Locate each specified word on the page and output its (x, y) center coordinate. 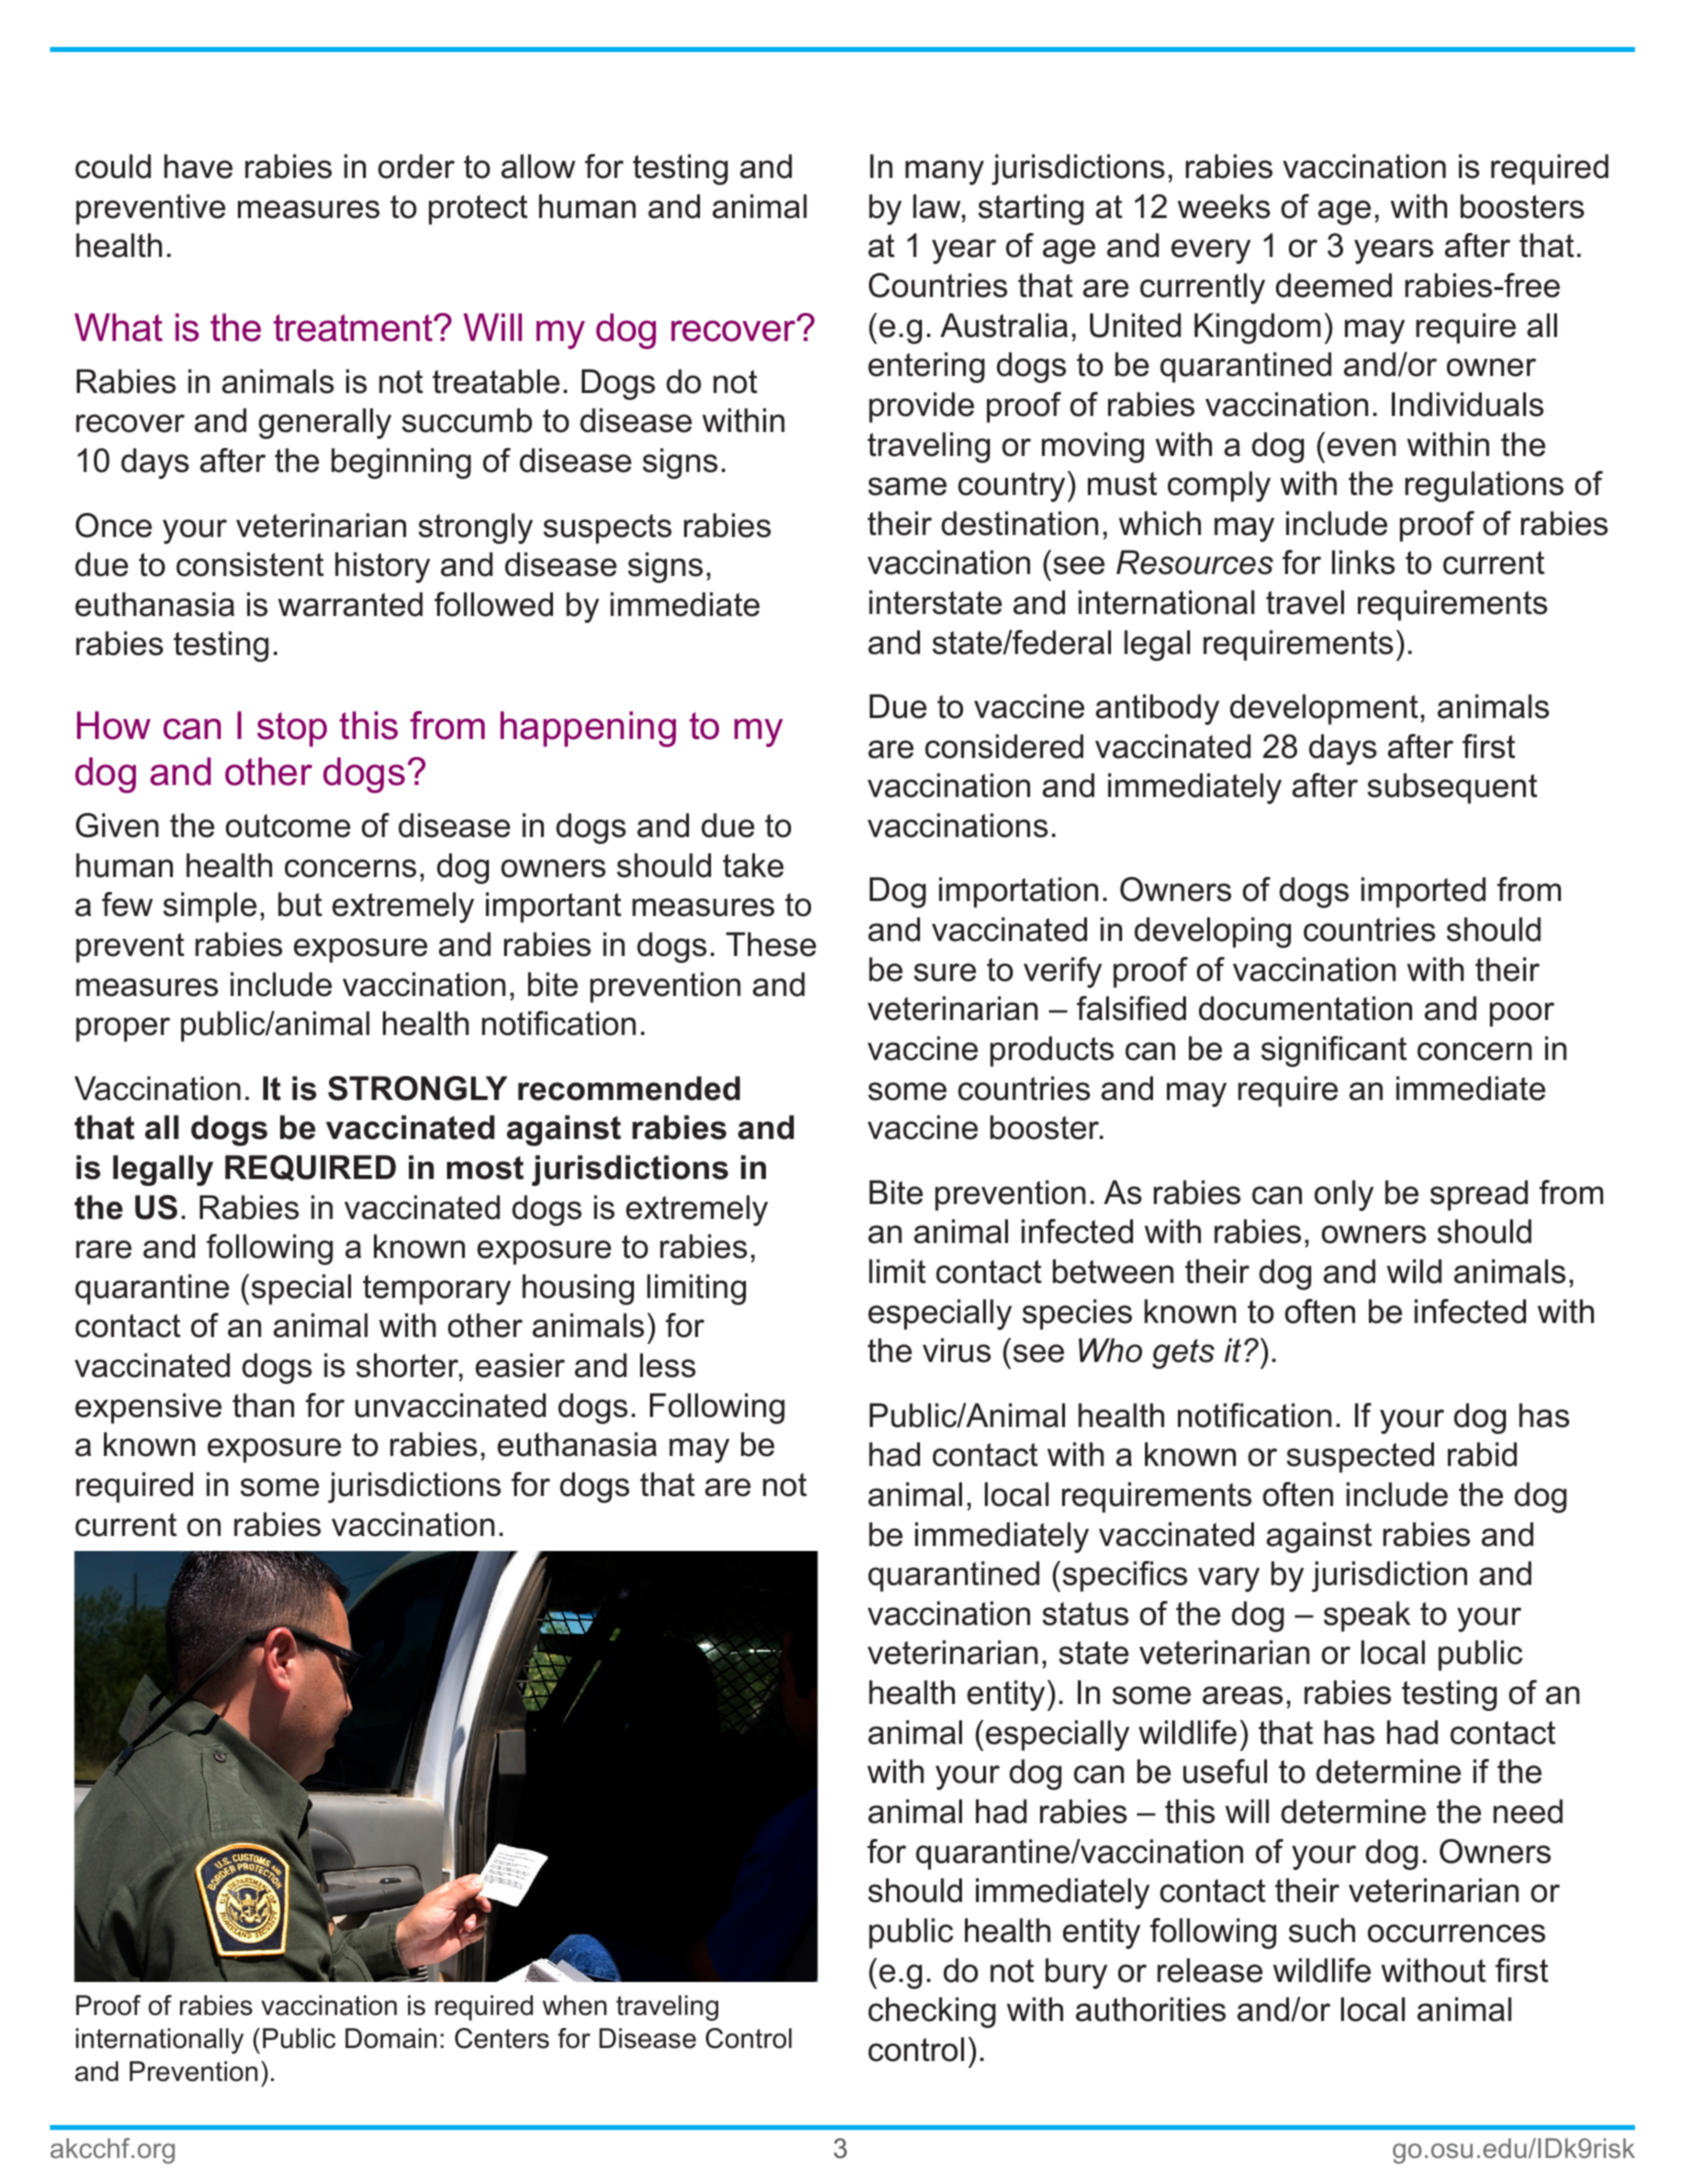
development (1324, 709)
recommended (629, 1088)
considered (1004, 746)
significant (1334, 1051)
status (1085, 1614)
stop (292, 729)
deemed (1334, 285)
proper (123, 1029)
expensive (148, 1408)
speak (1367, 1616)
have (198, 166)
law (938, 206)
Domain (391, 2038)
